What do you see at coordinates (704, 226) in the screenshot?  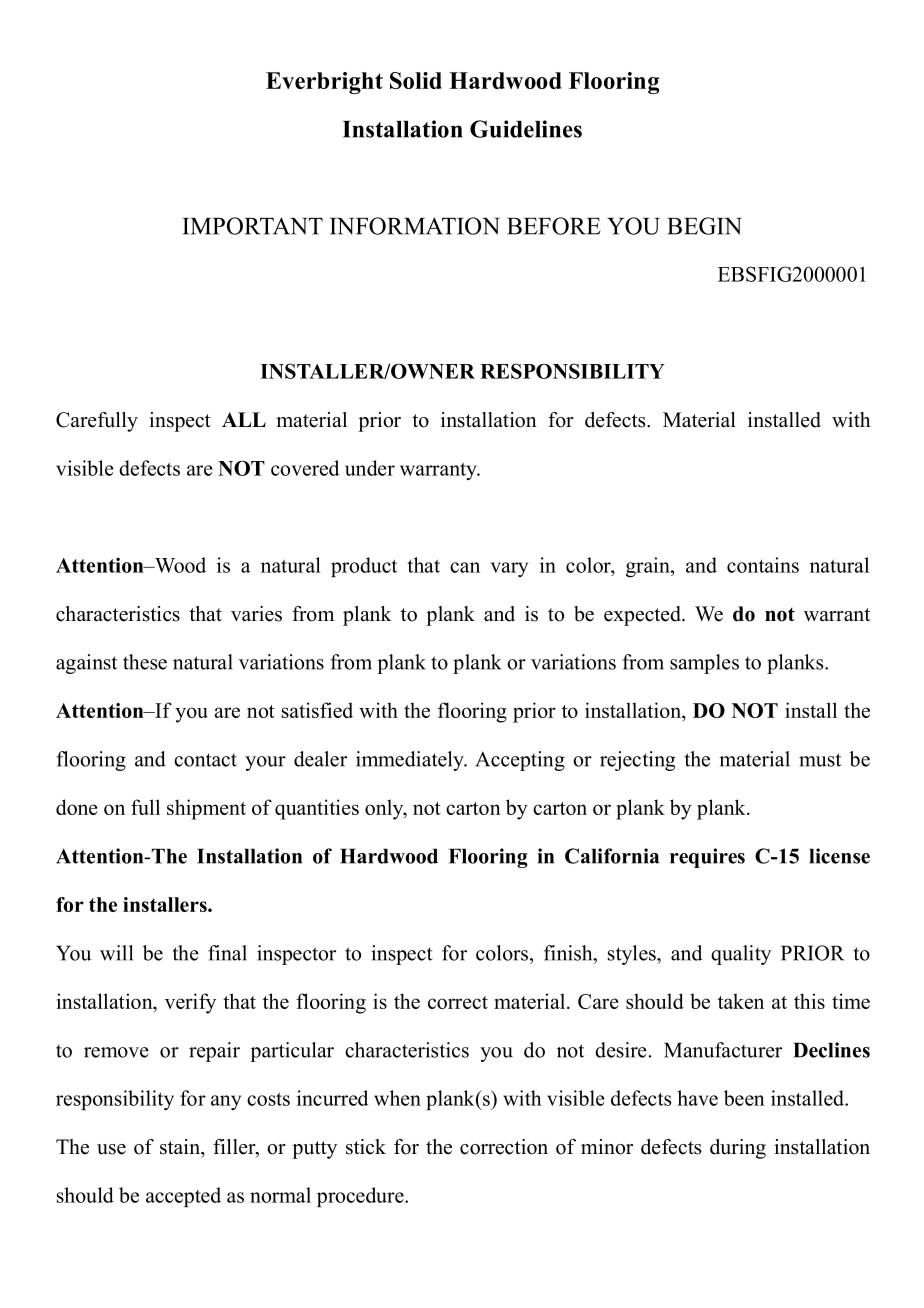 I see `BEGIN` at bounding box center [704, 226].
